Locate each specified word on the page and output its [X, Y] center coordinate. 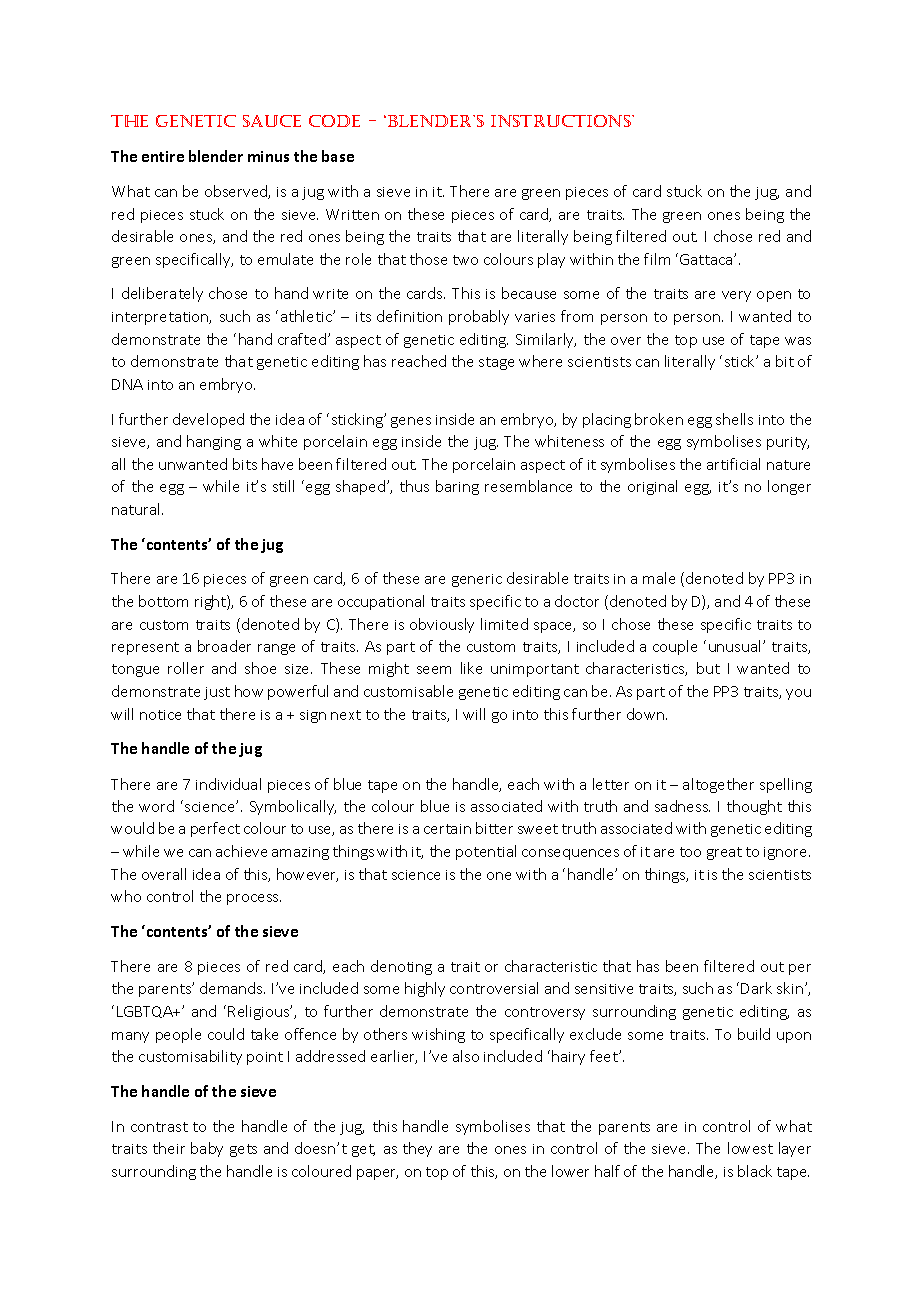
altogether [718, 785]
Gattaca [707, 259]
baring [457, 487]
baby [207, 1149]
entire [163, 156]
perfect [215, 829]
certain [447, 829]
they [417, 1149]
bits [245, 464]
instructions [562, 121]
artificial [733, 464]
